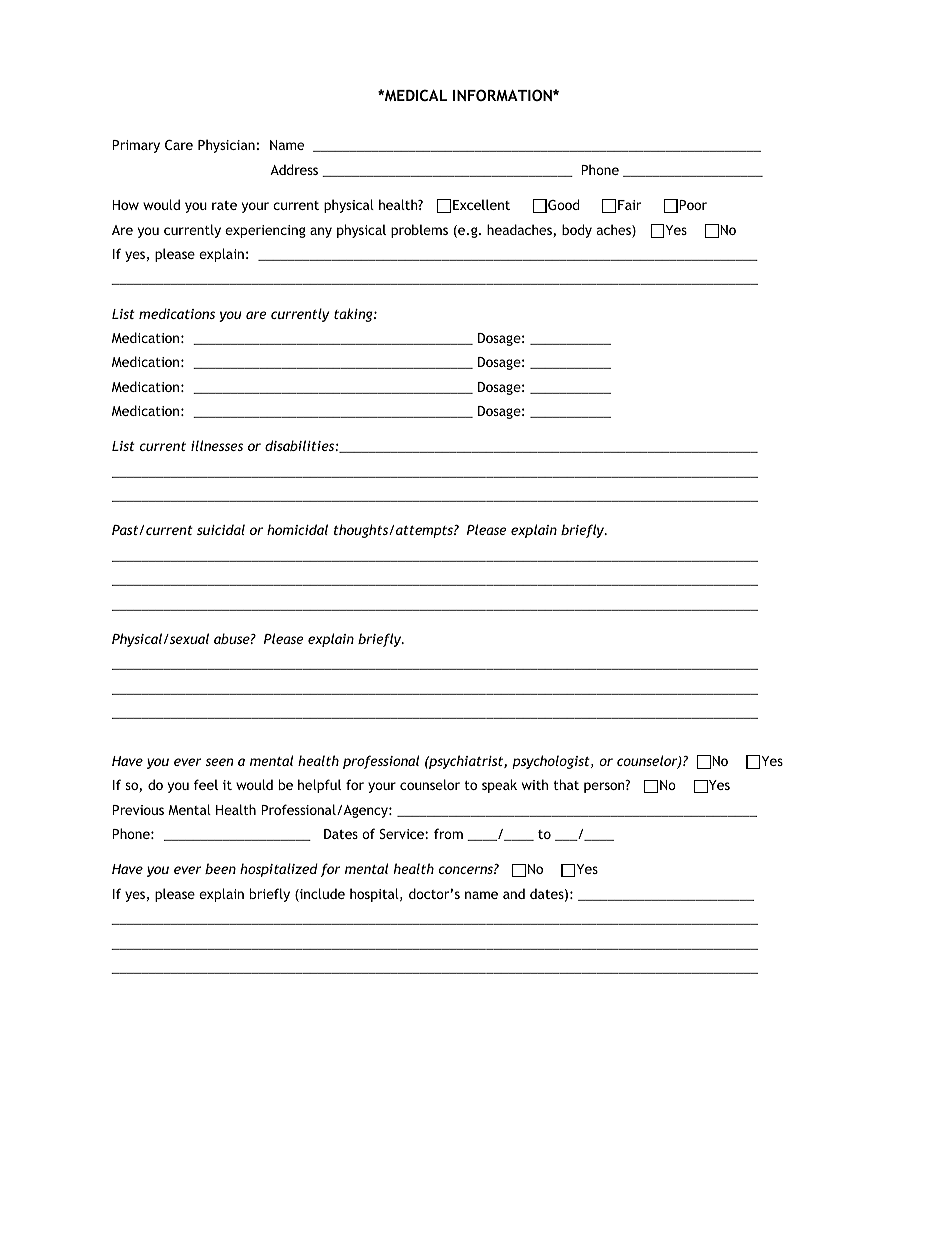  Describe the element at coordinates (179, 145) in the document. I see `Care` at that location.
